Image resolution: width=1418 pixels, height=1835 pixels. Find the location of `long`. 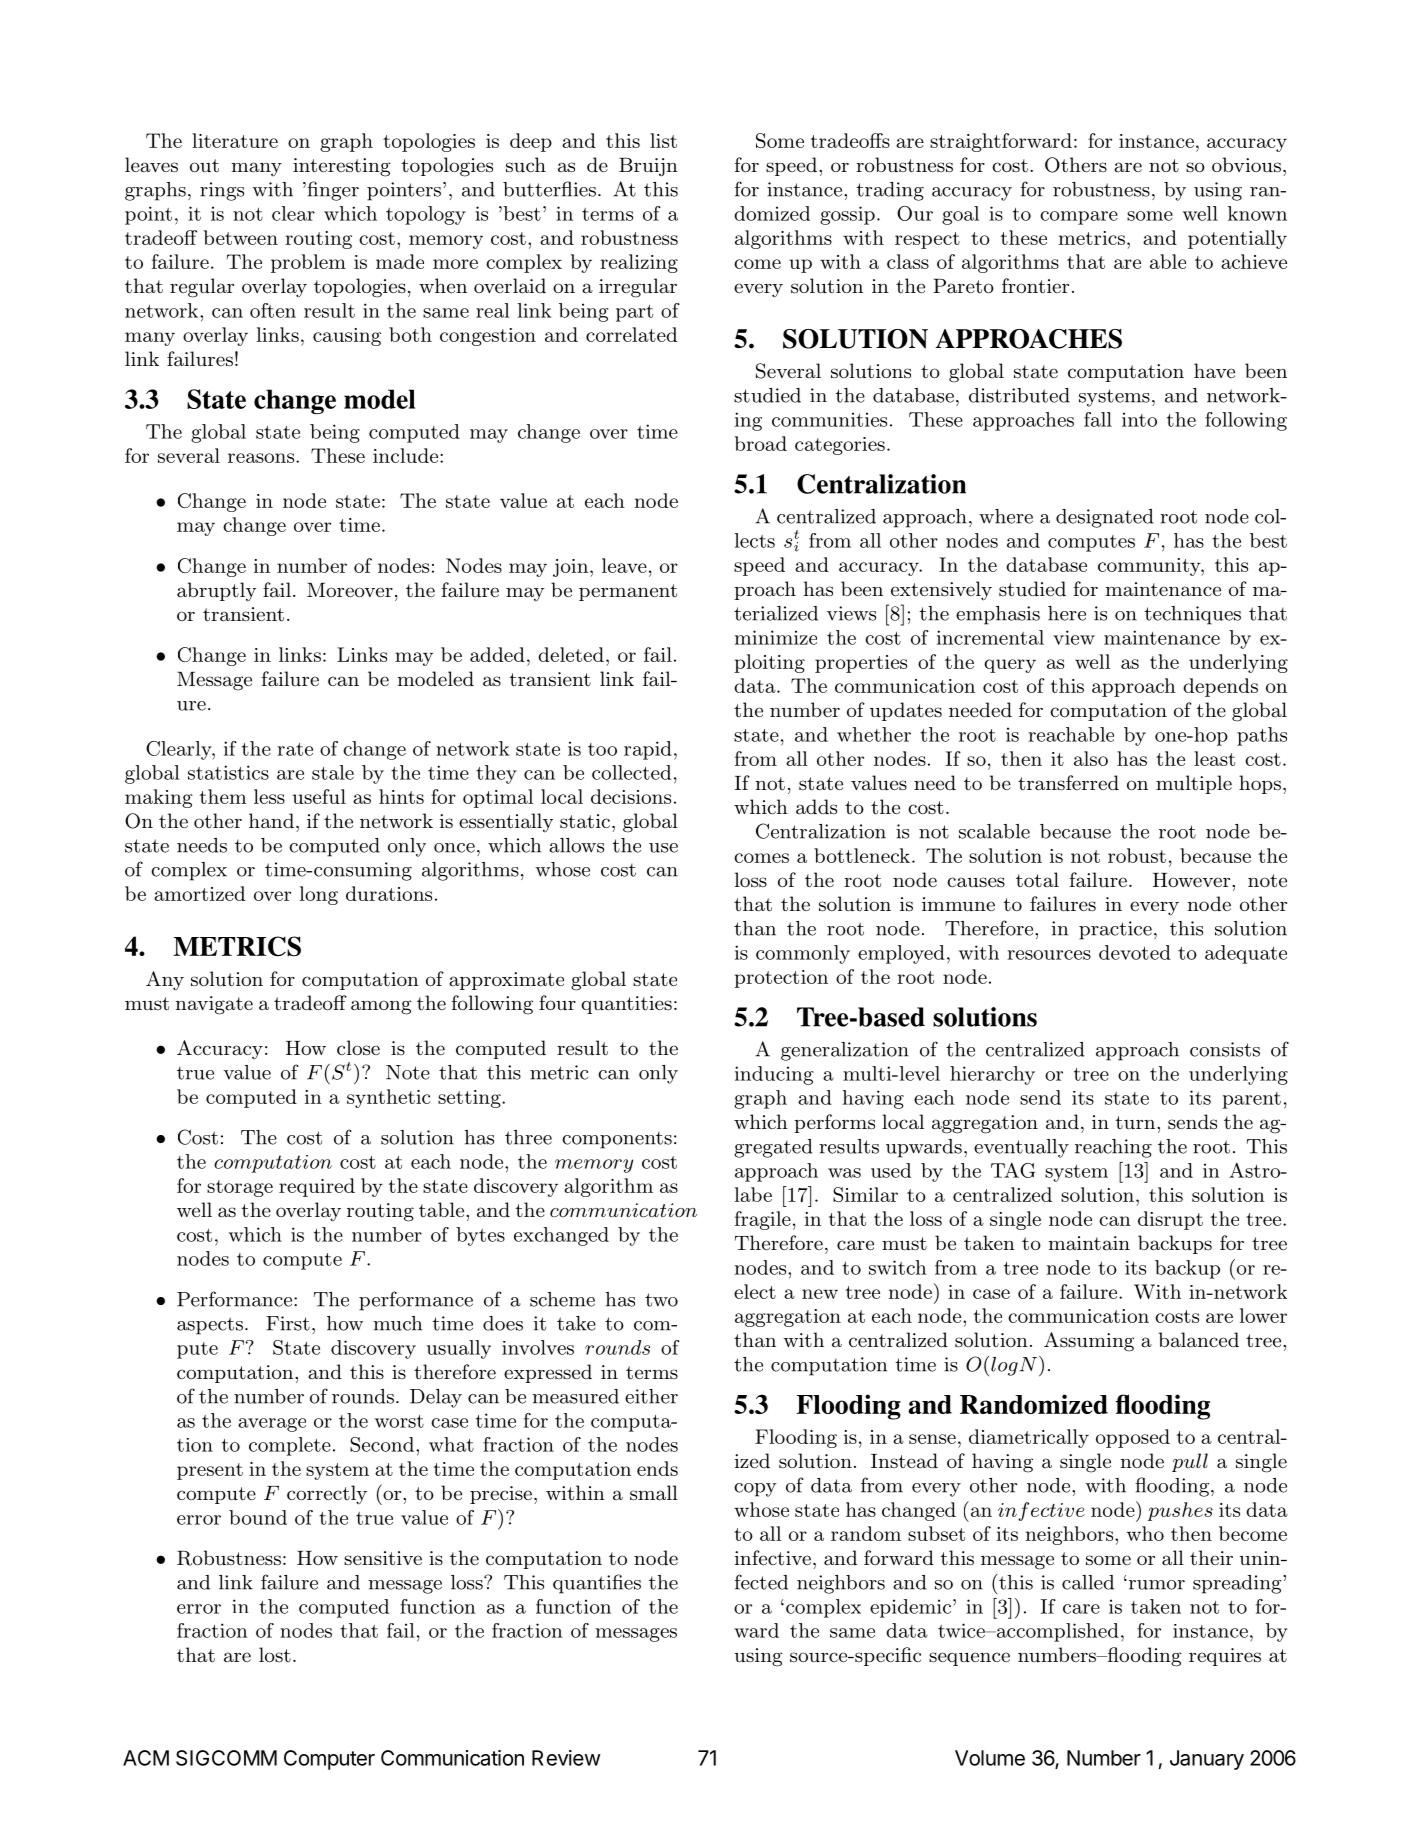

long is located at coordinates (319, 895).
